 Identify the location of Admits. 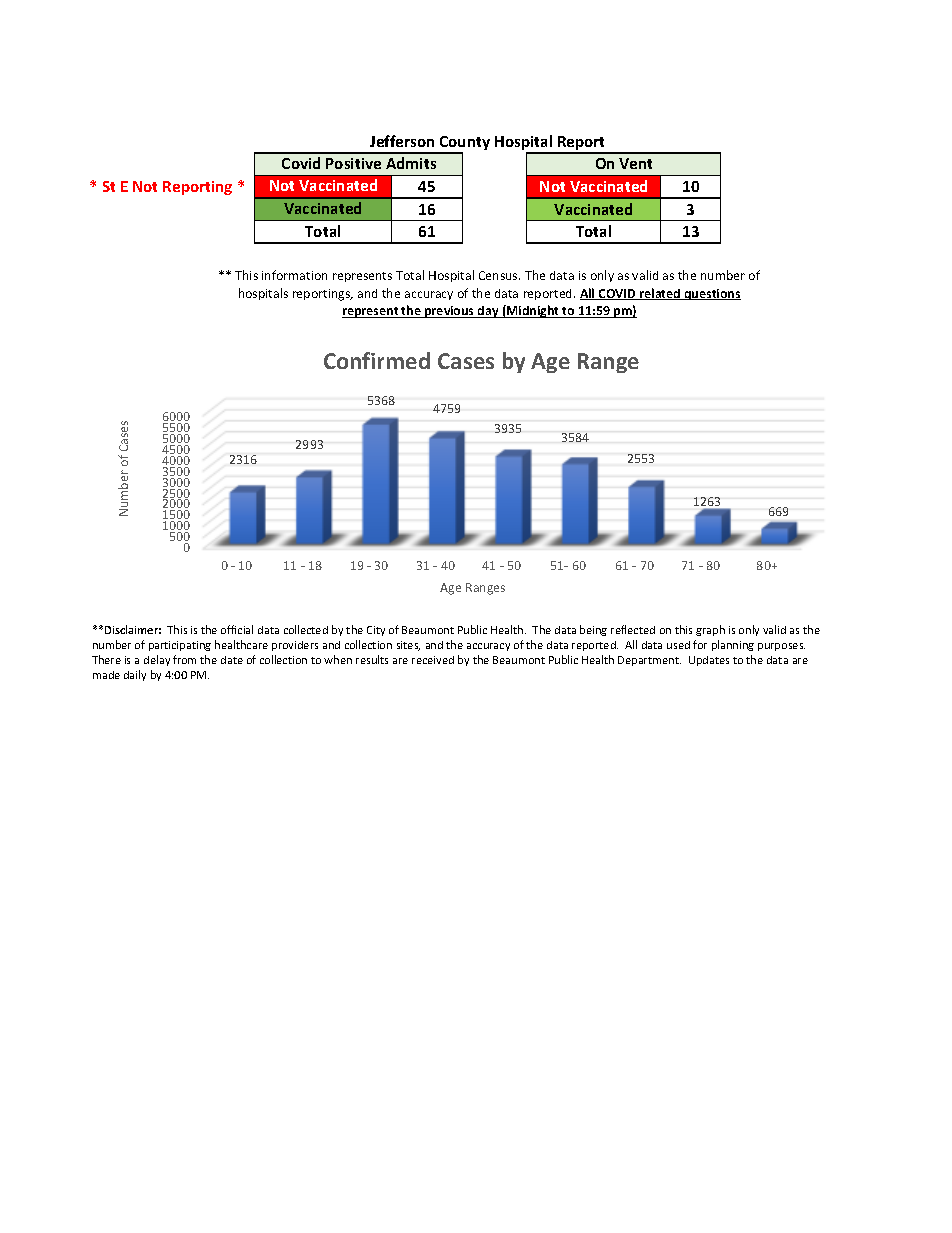
(411, 163).
